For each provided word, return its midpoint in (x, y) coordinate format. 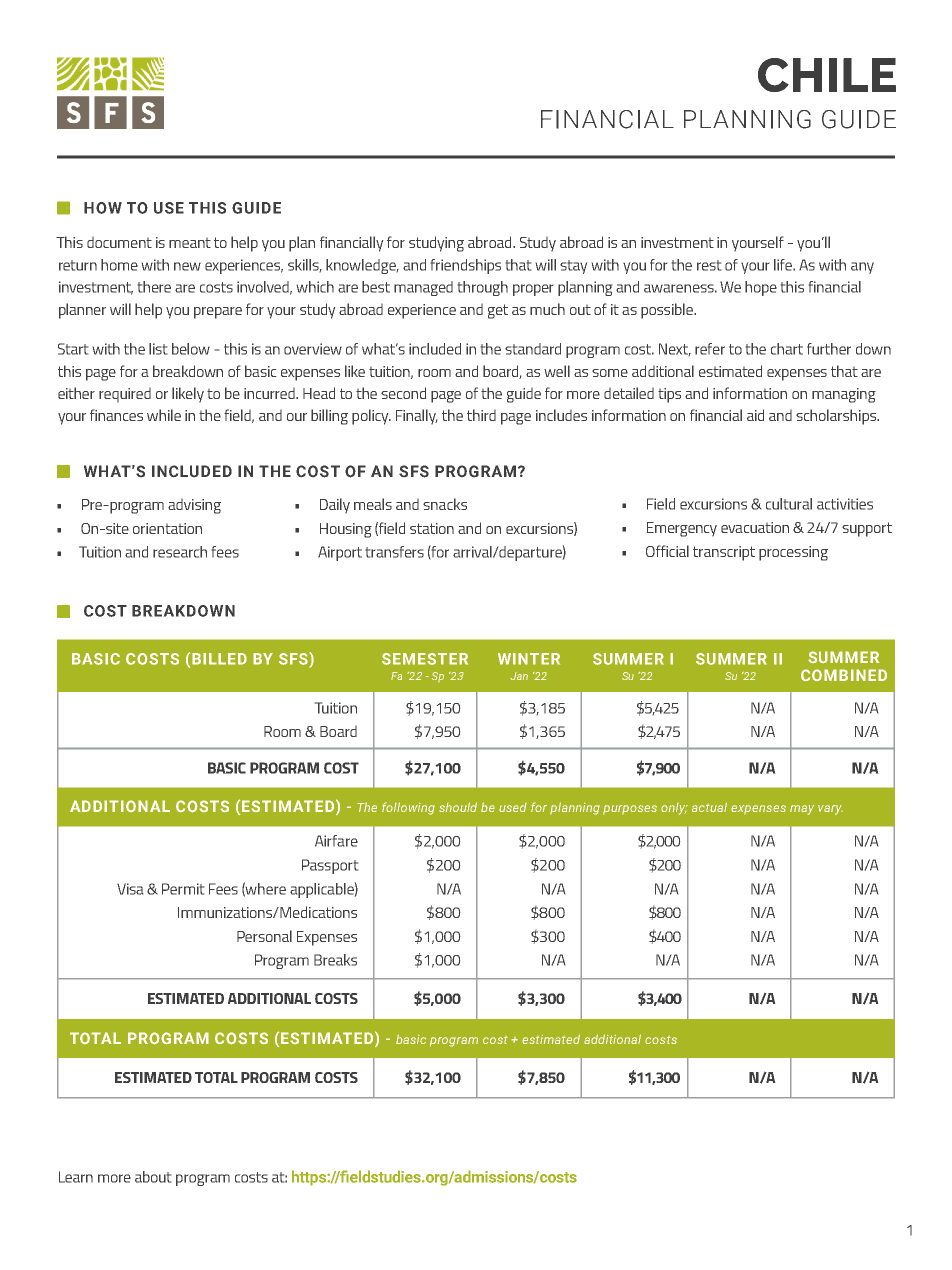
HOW (103, 208)
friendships (466, 266)
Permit (183, 889)
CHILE (827, 75)
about (153, 1177)
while (164, 415)
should (458, 807)
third (481, 415)
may (802, 810)
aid (755, 415)
